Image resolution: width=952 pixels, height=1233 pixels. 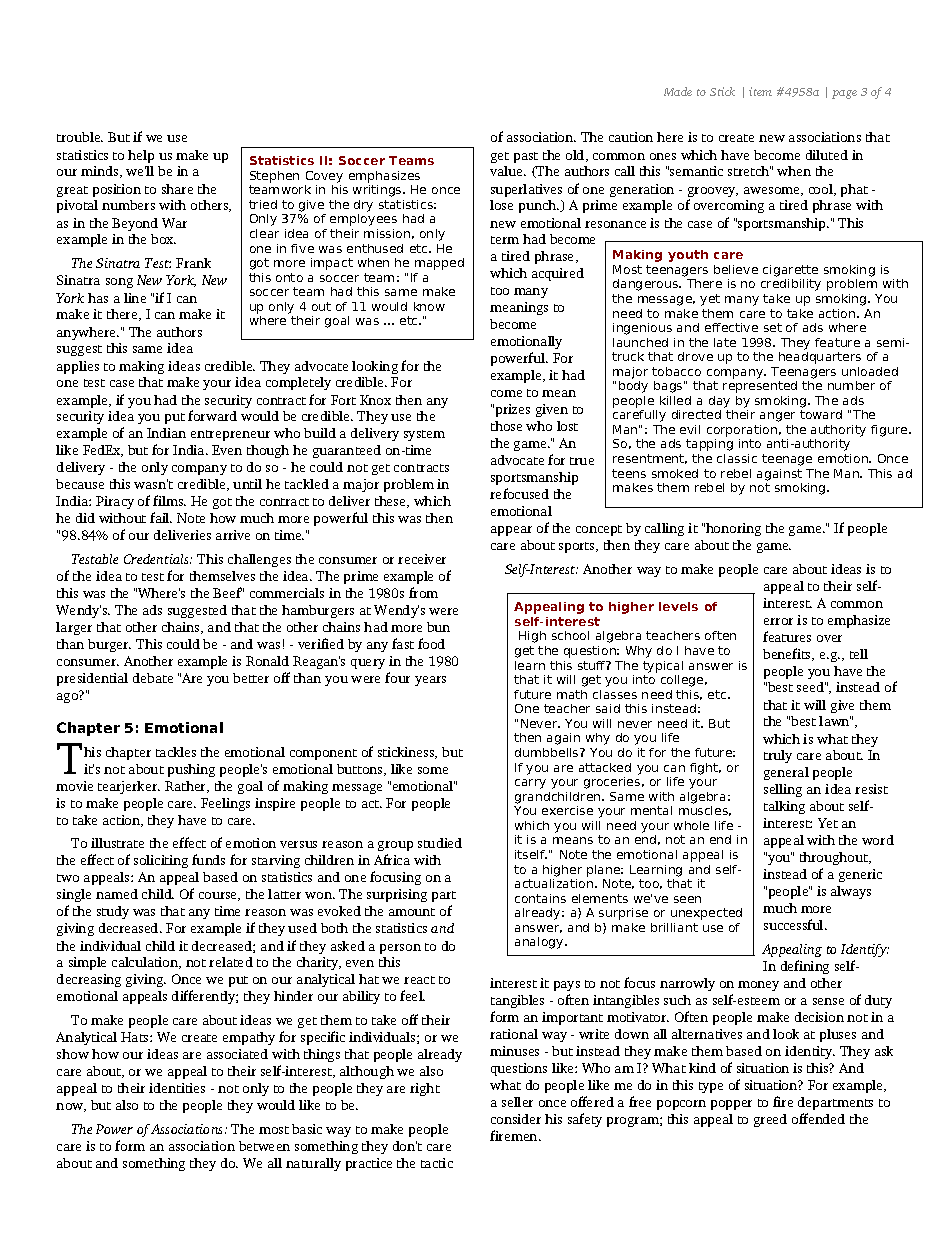 I want to click on consider, so click(x=516, y=1119).
